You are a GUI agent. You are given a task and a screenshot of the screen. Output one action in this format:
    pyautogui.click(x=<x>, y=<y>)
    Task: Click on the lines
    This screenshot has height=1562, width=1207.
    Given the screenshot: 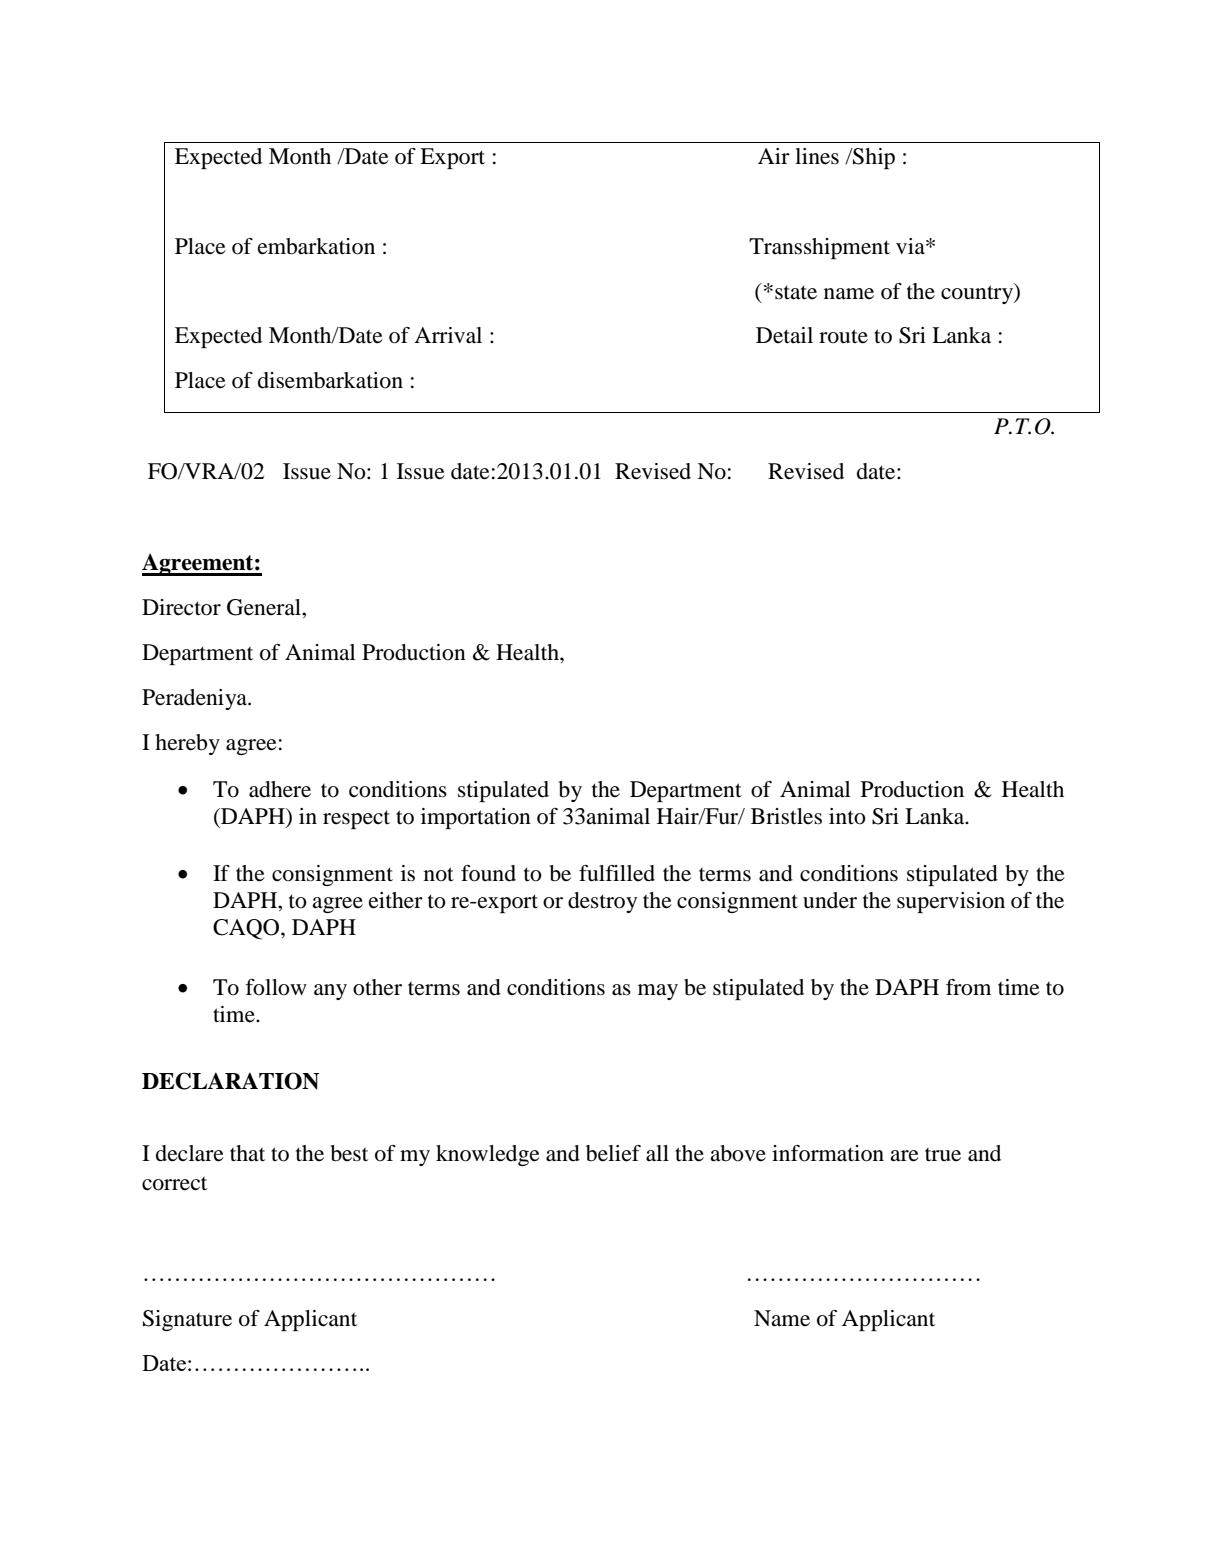 What is the action you would take?
    pyautogui.click(x=817, y=156)
